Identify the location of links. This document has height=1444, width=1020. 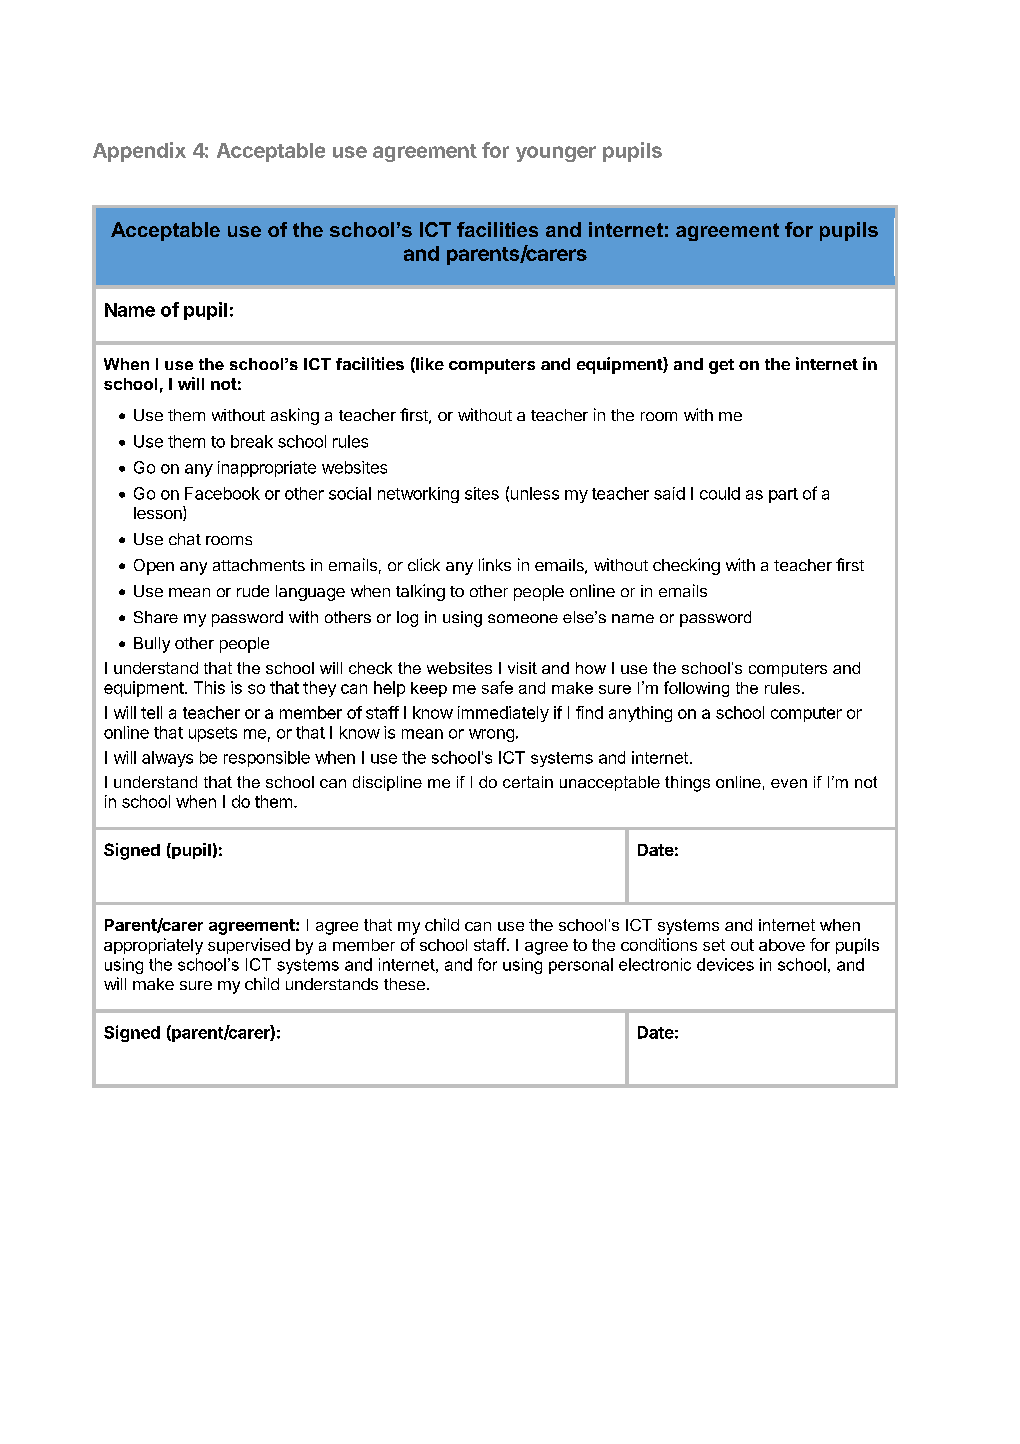
(495, 564).
